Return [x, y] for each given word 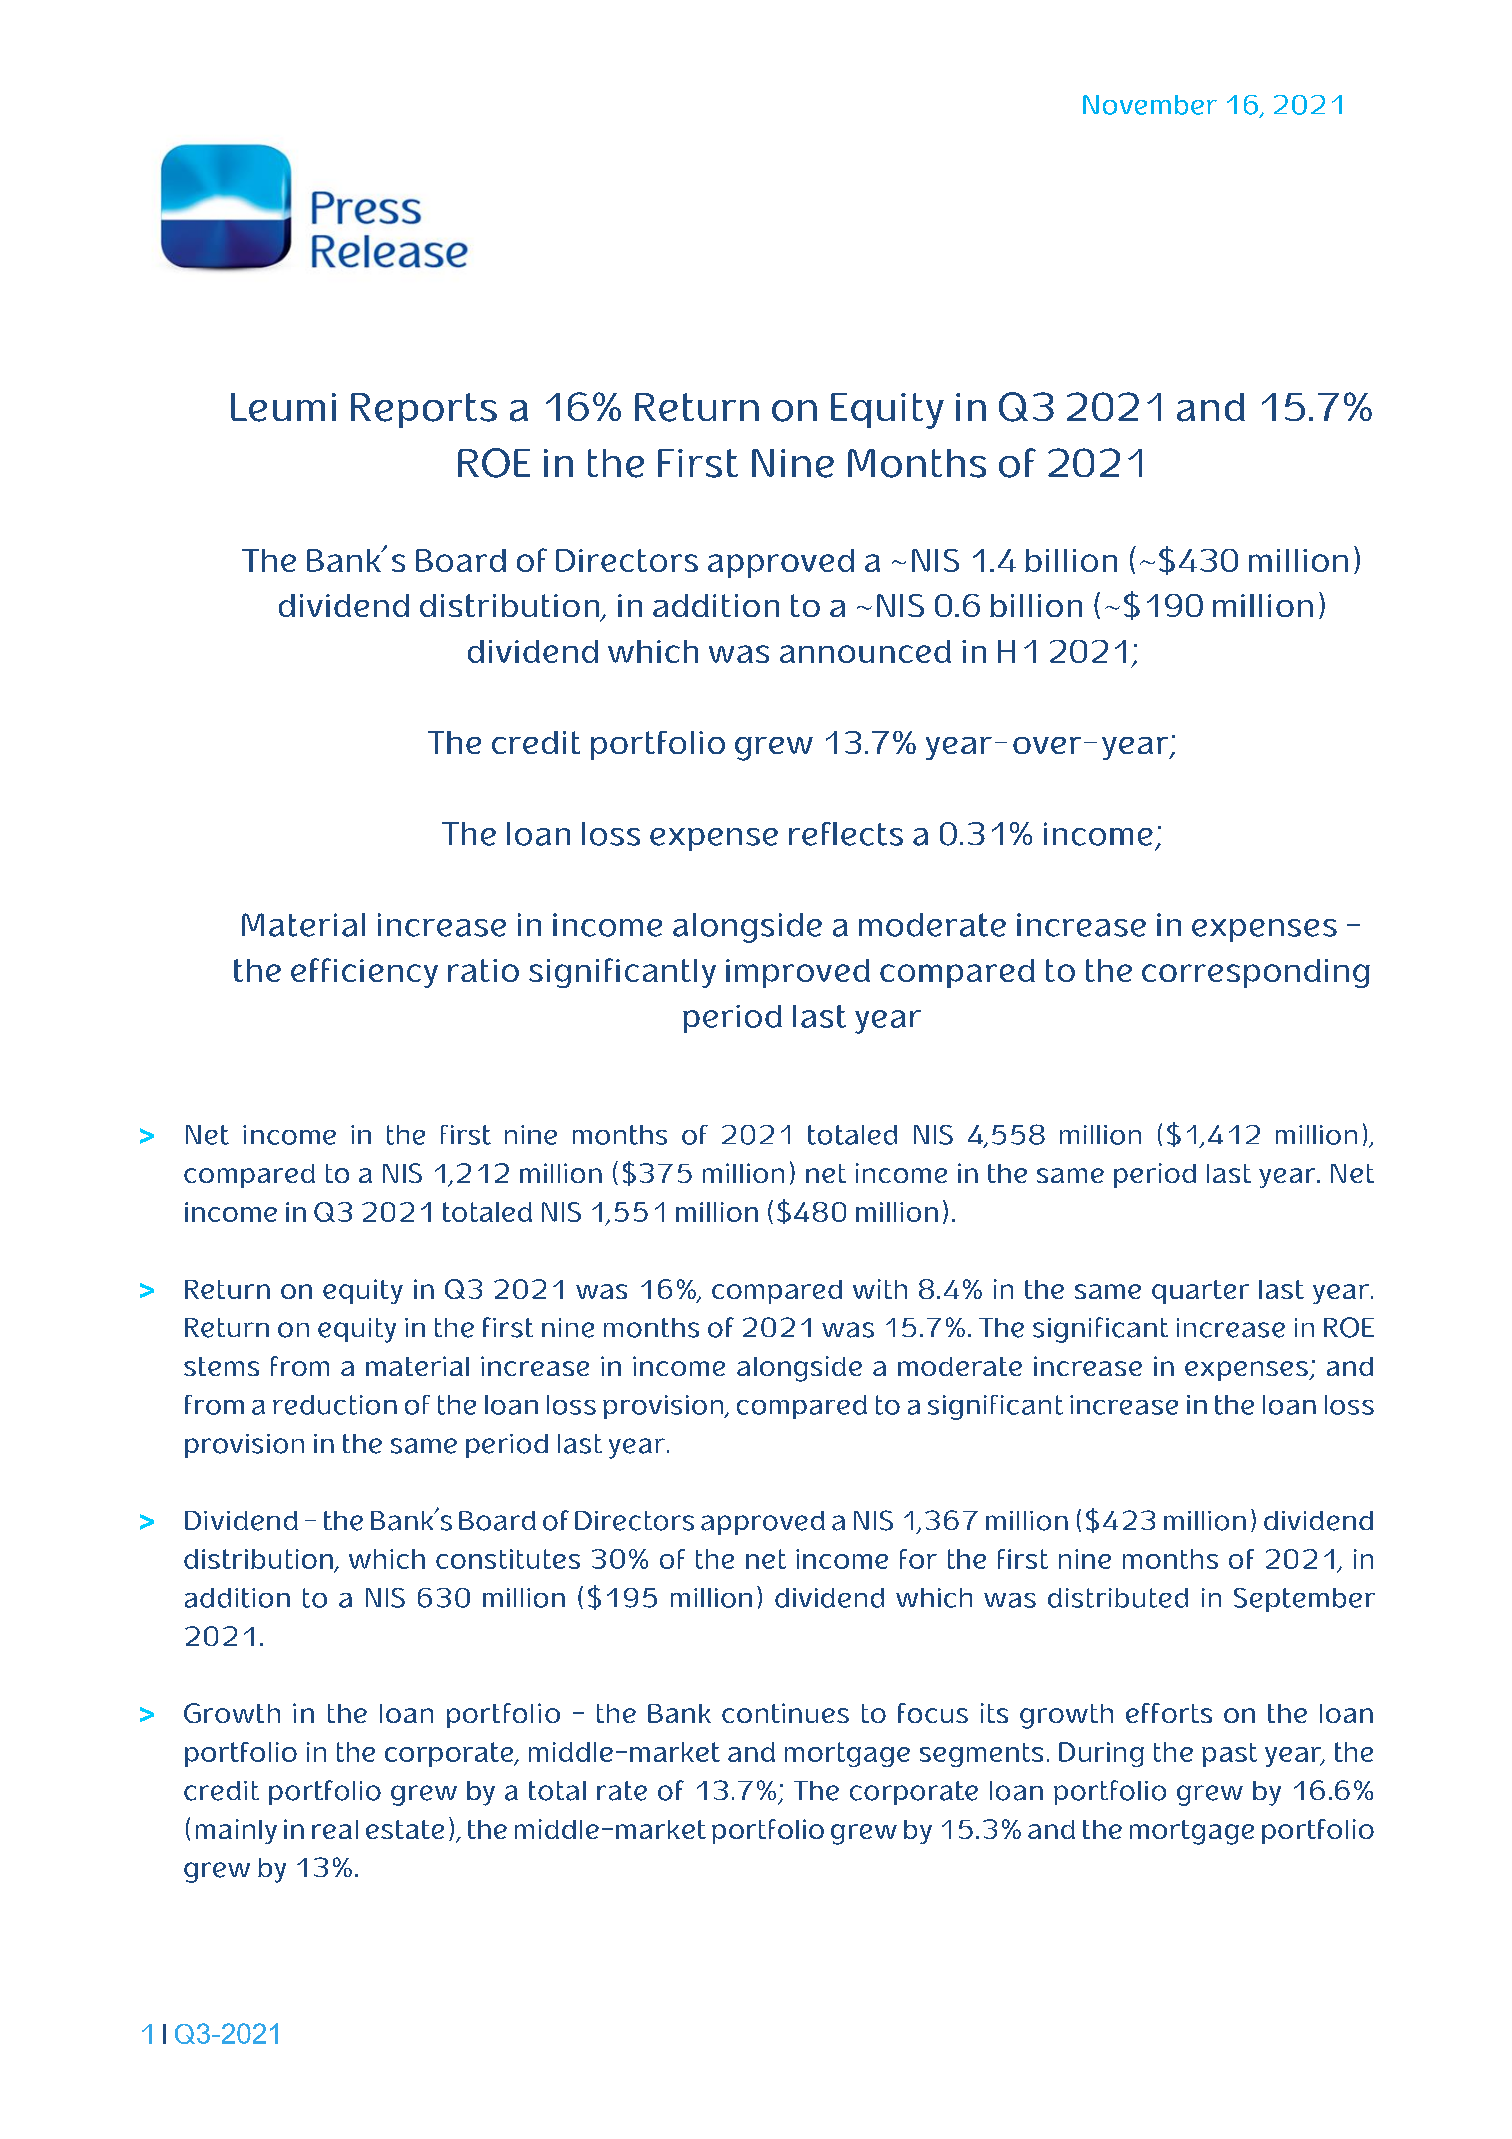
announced [865, 651]
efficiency [364, 973]
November [1150, 105]
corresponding [1256, 973]
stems [221, 1366]
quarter [1200, 1292]
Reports [424, 410]
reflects [846, 834]
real [335, 1829]
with [880, 1289]
